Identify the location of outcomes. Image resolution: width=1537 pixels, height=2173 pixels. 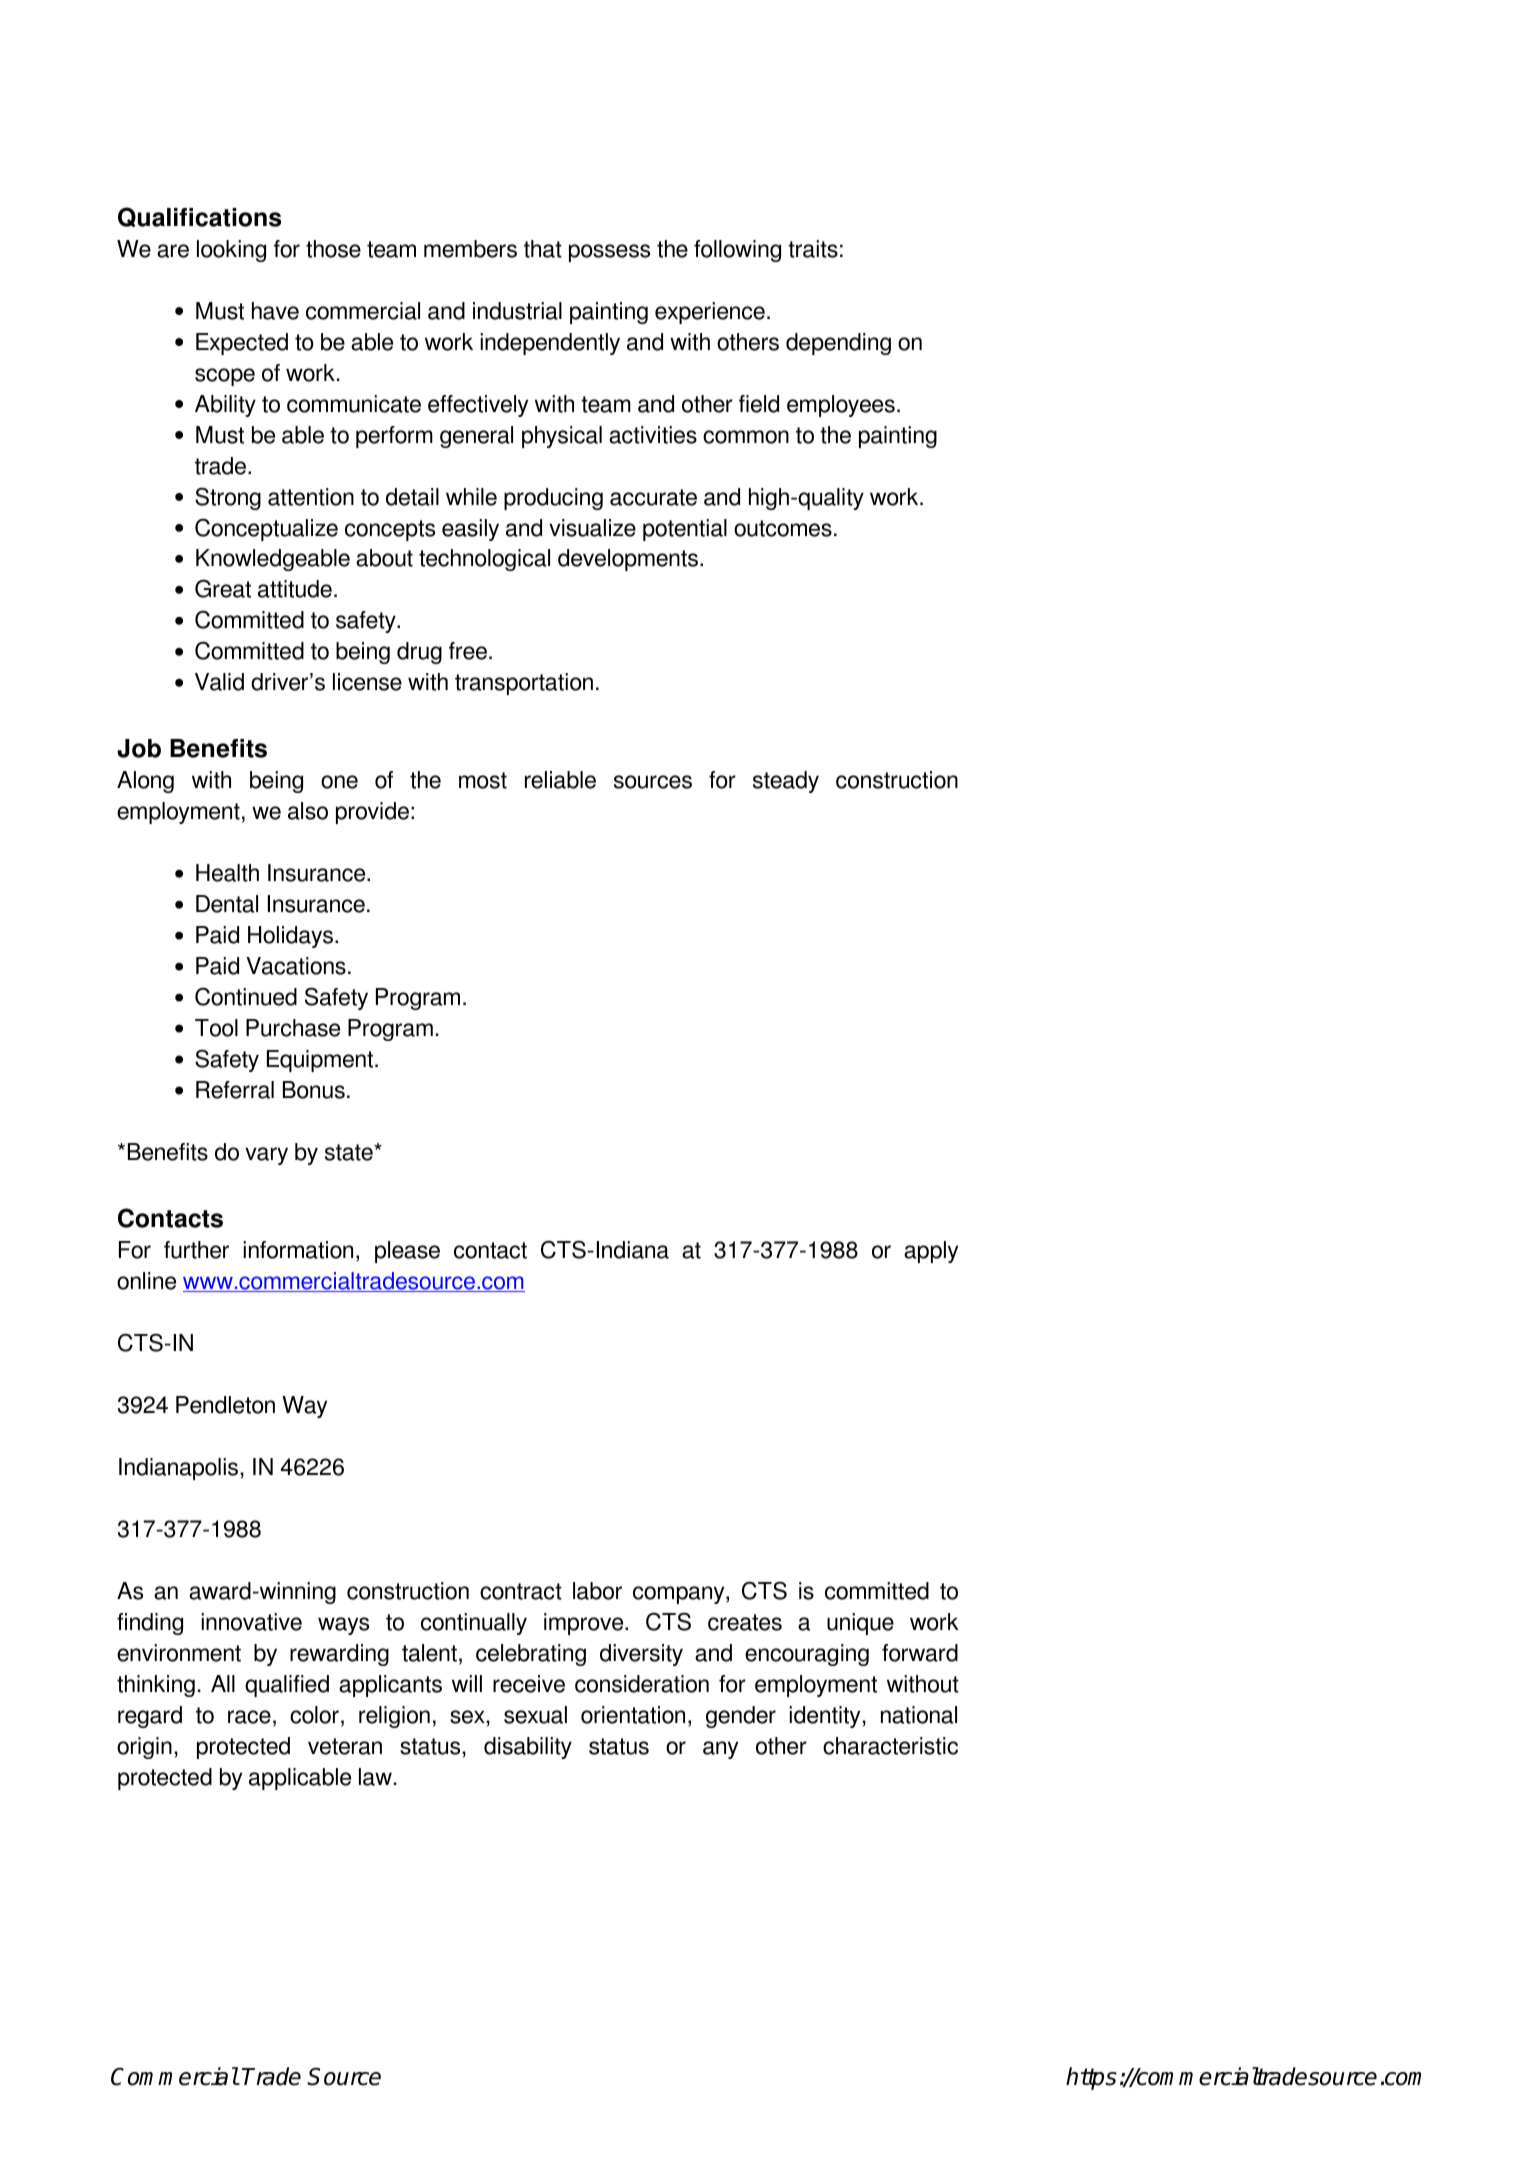
(783, 528).
